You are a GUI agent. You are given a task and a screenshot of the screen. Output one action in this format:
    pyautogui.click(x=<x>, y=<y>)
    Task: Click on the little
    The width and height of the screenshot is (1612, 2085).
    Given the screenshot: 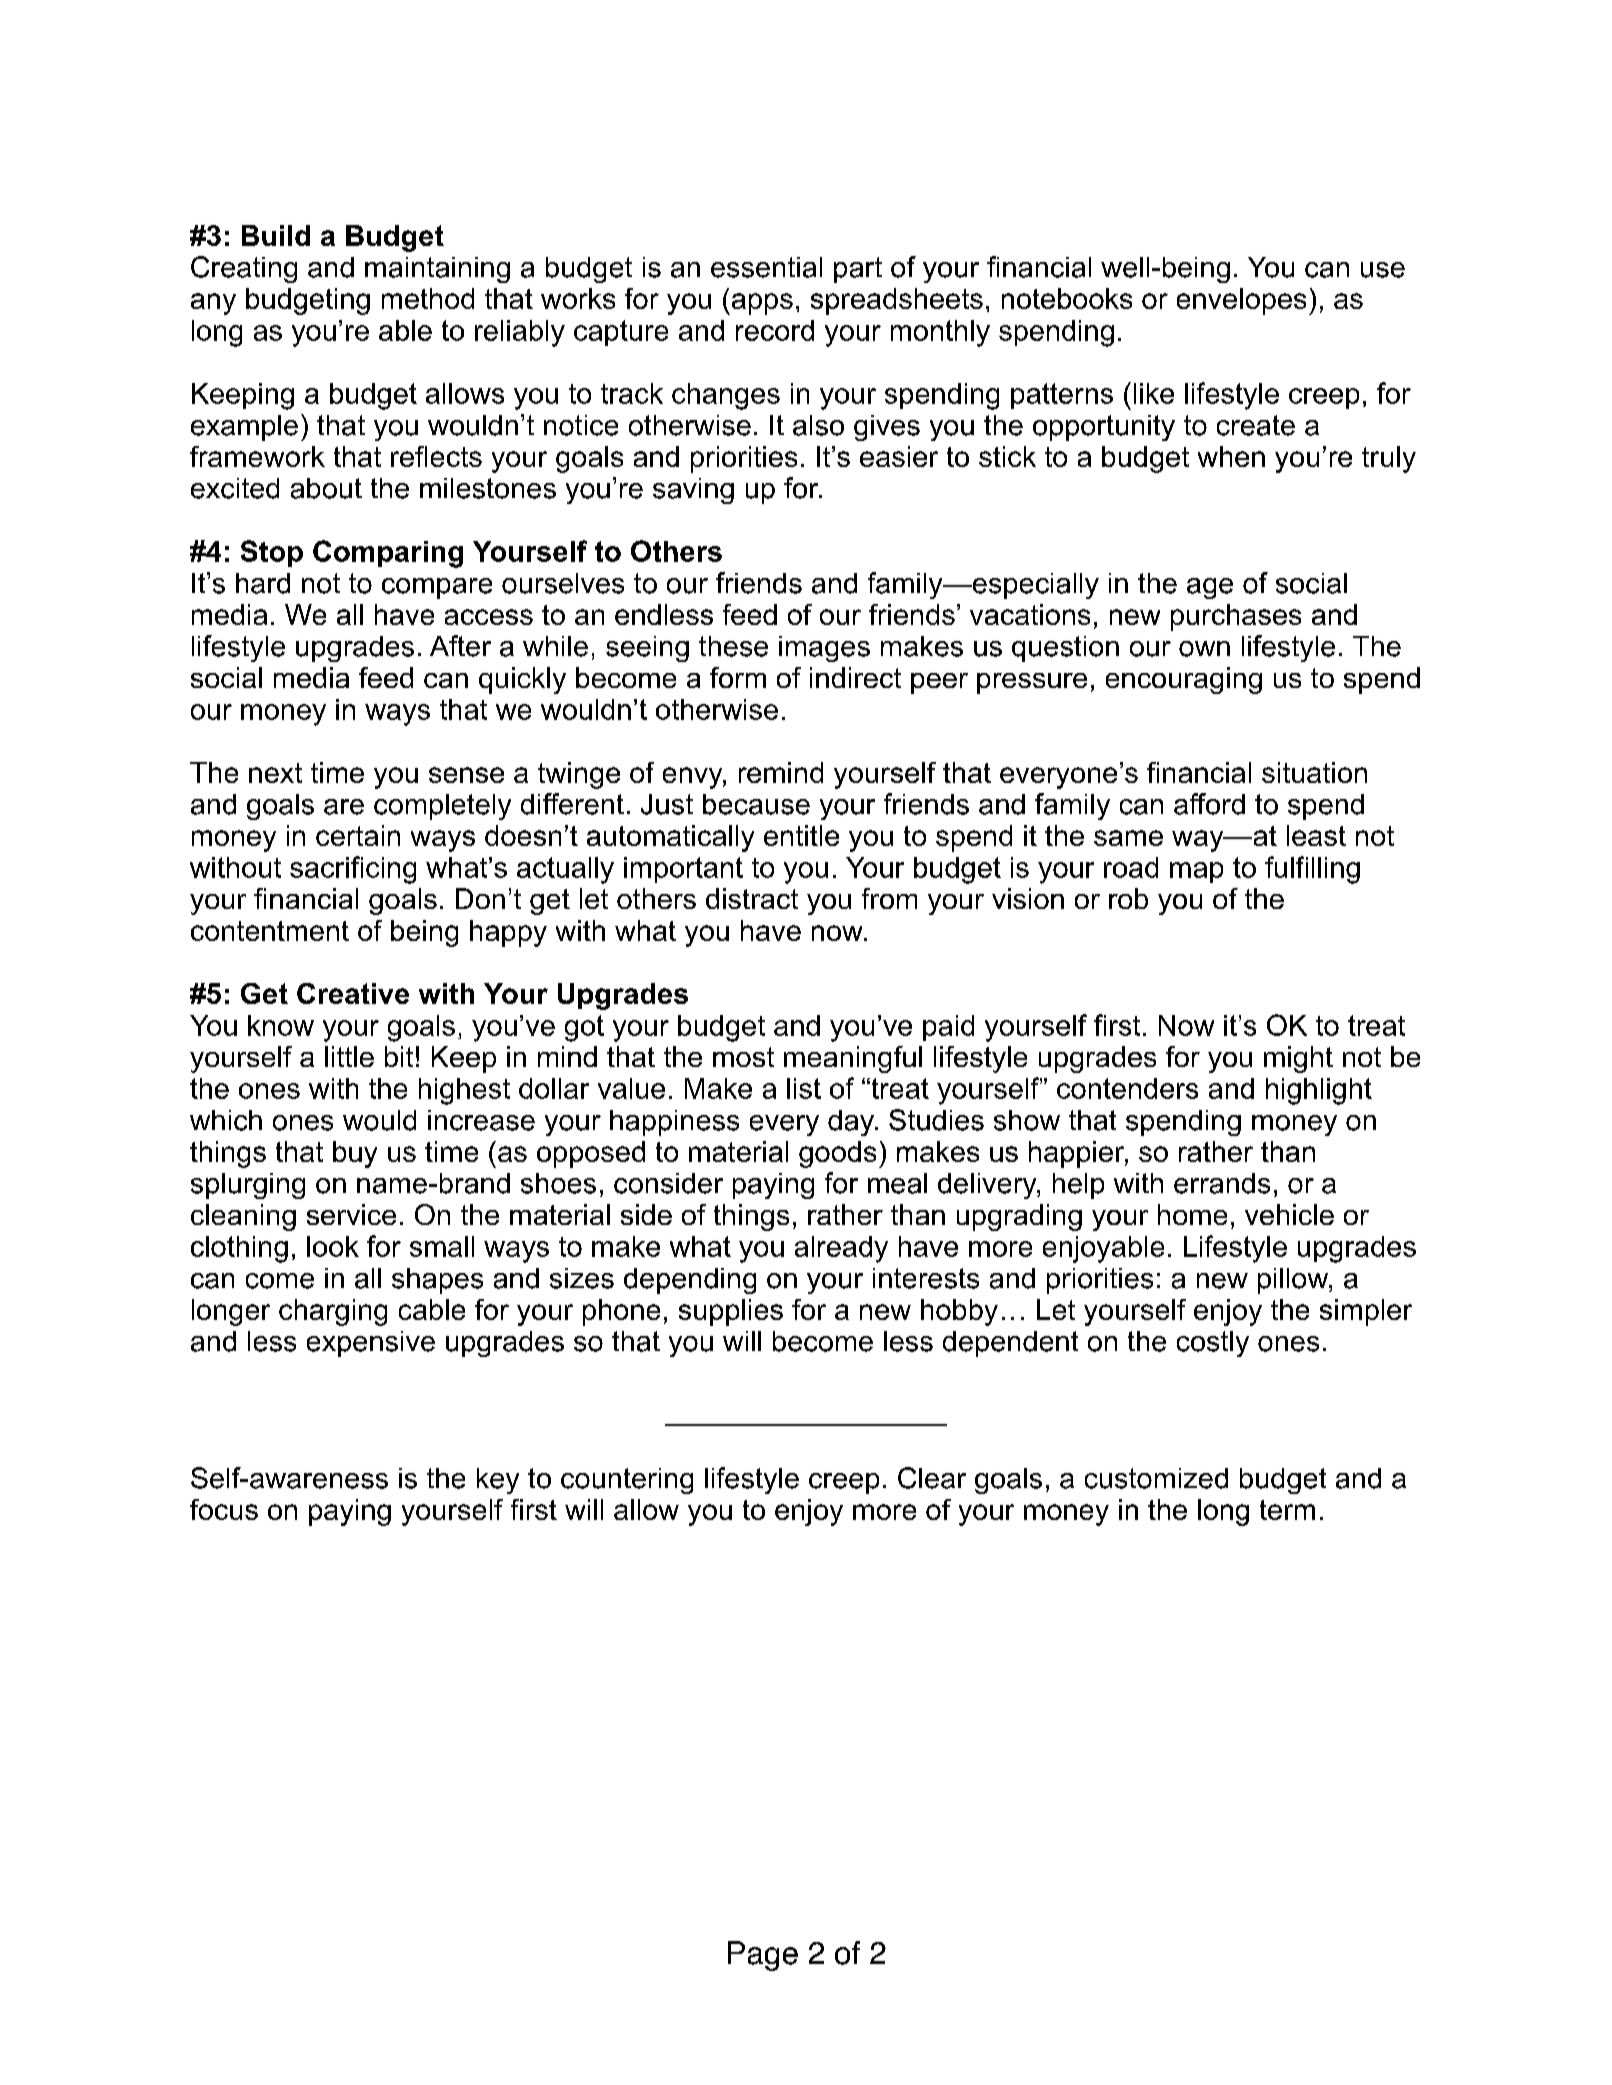 What is the action you would take?
    pyautogui.click(x=349, y=1056)
